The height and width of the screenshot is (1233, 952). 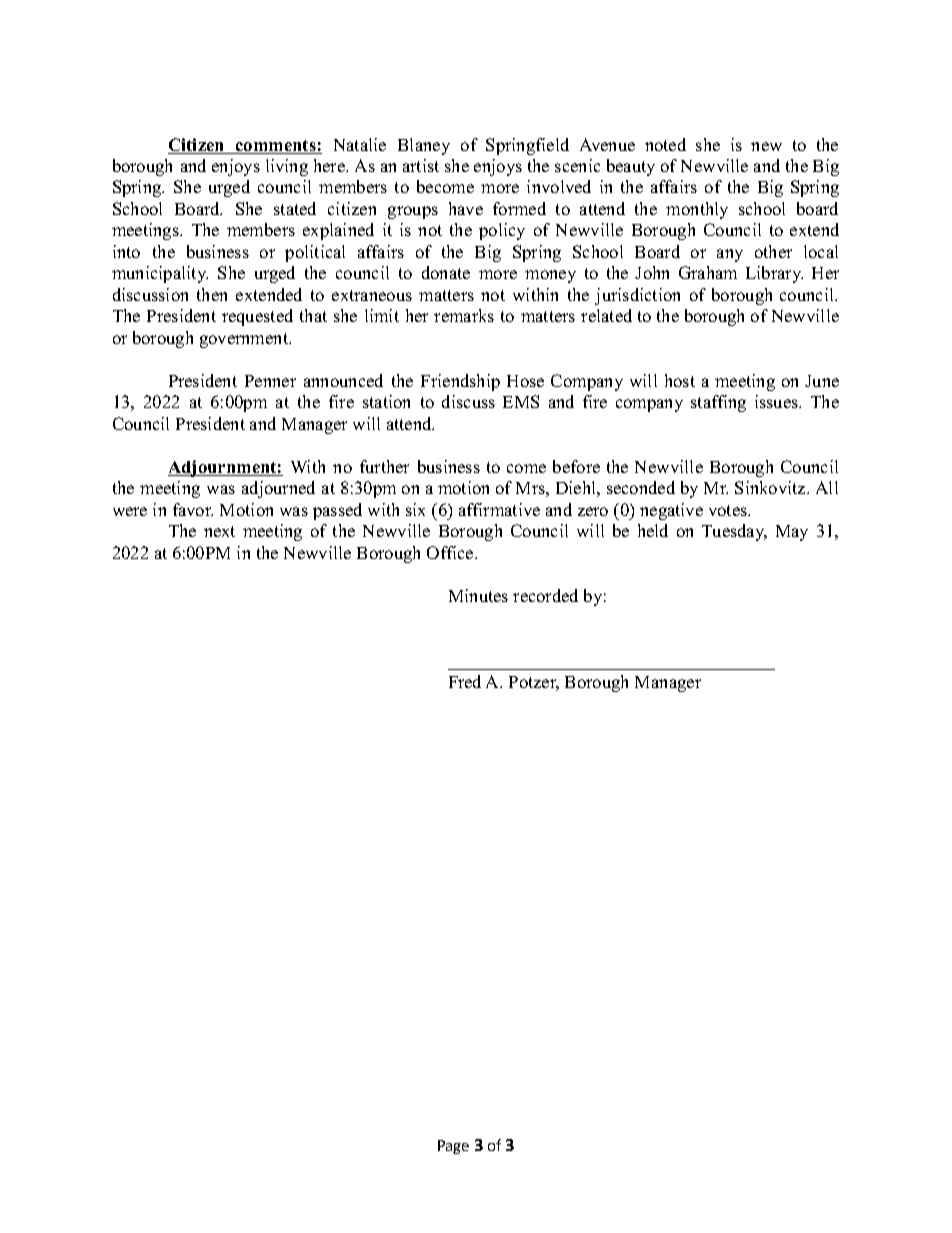 What do you see at coordinates (451, 552) in the screenshot?
I see `Office` at bounding box center [451, 552].
